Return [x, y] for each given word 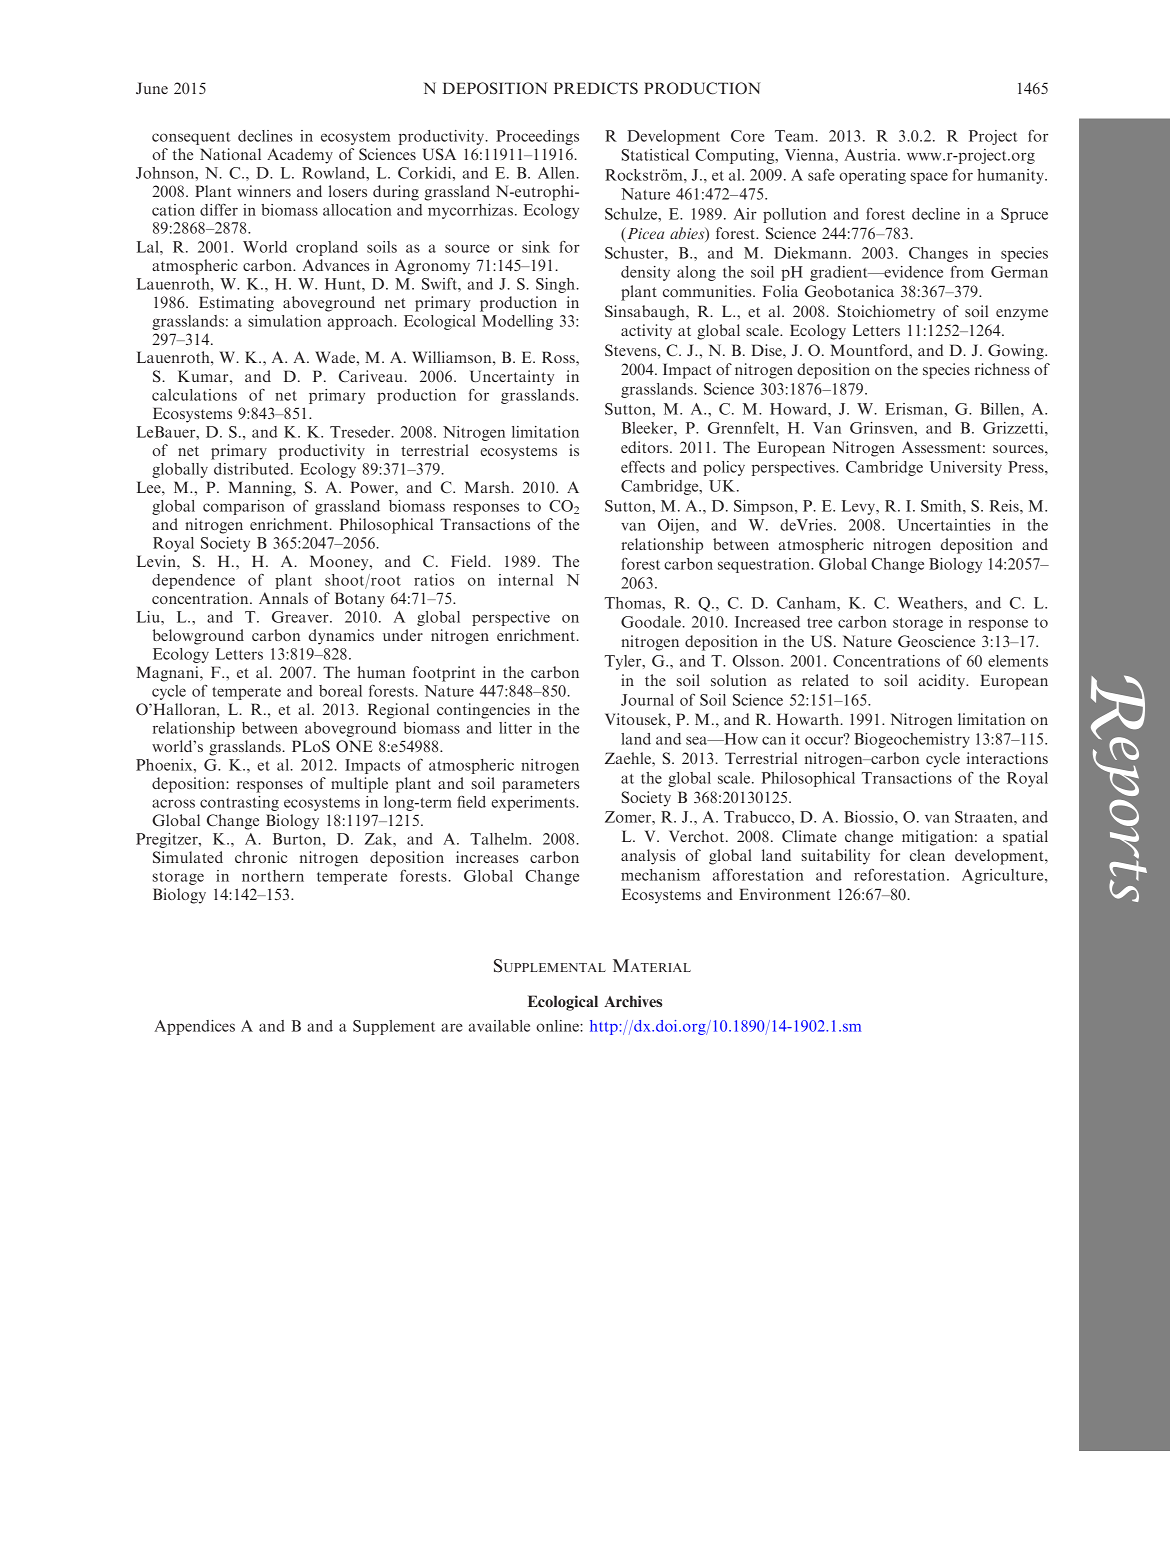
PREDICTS [596, 88]
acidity [943, 682]
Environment [784, 894]
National [230, 154]
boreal [340, 691]
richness [1002, 369]
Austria [871, 155]
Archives [633, 1001]
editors [646, 447]
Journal [647, 700]
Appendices [194, 1027]
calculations [194, 395]
